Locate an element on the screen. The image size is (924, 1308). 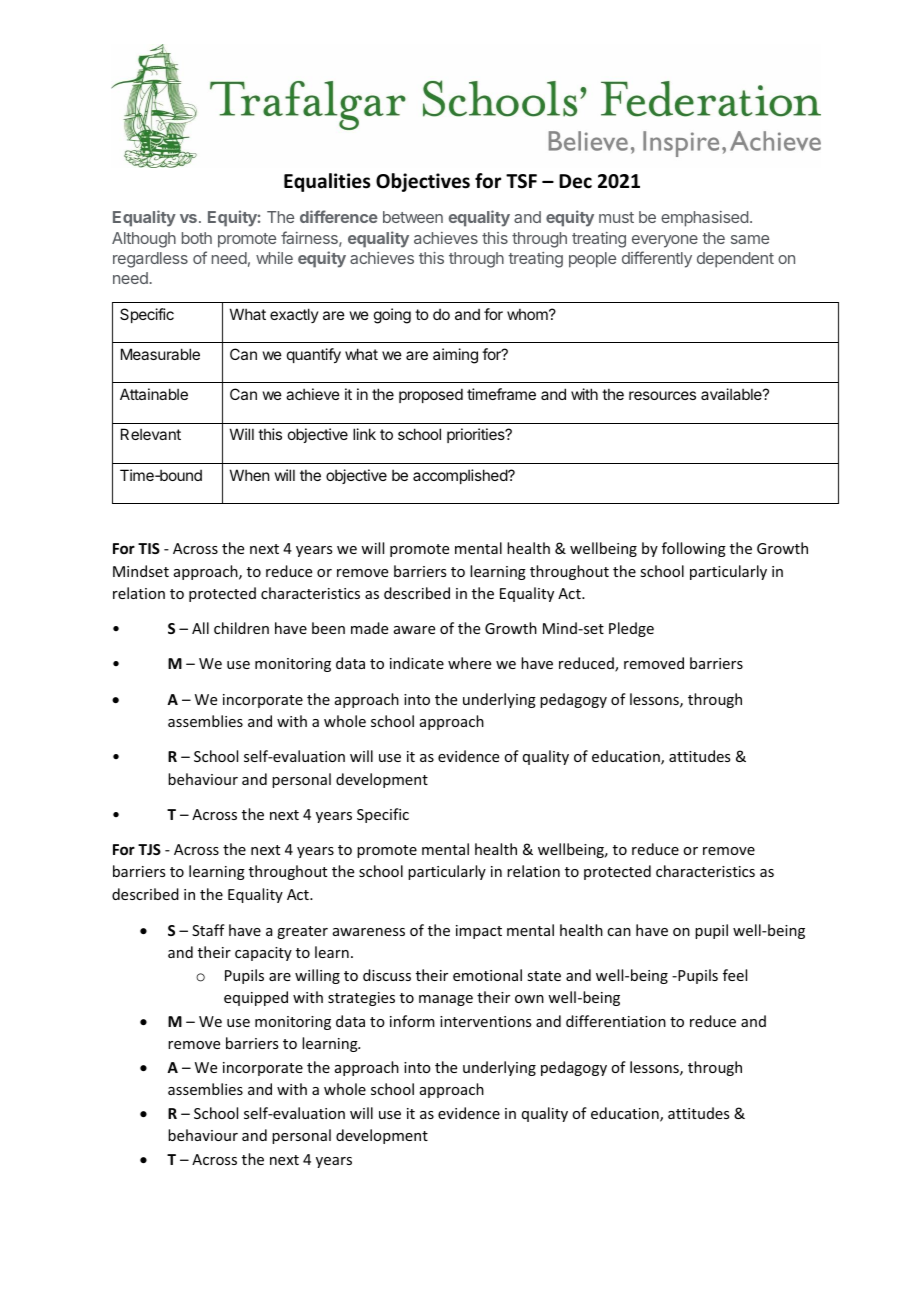
When is located at coordinates (249, 475).
